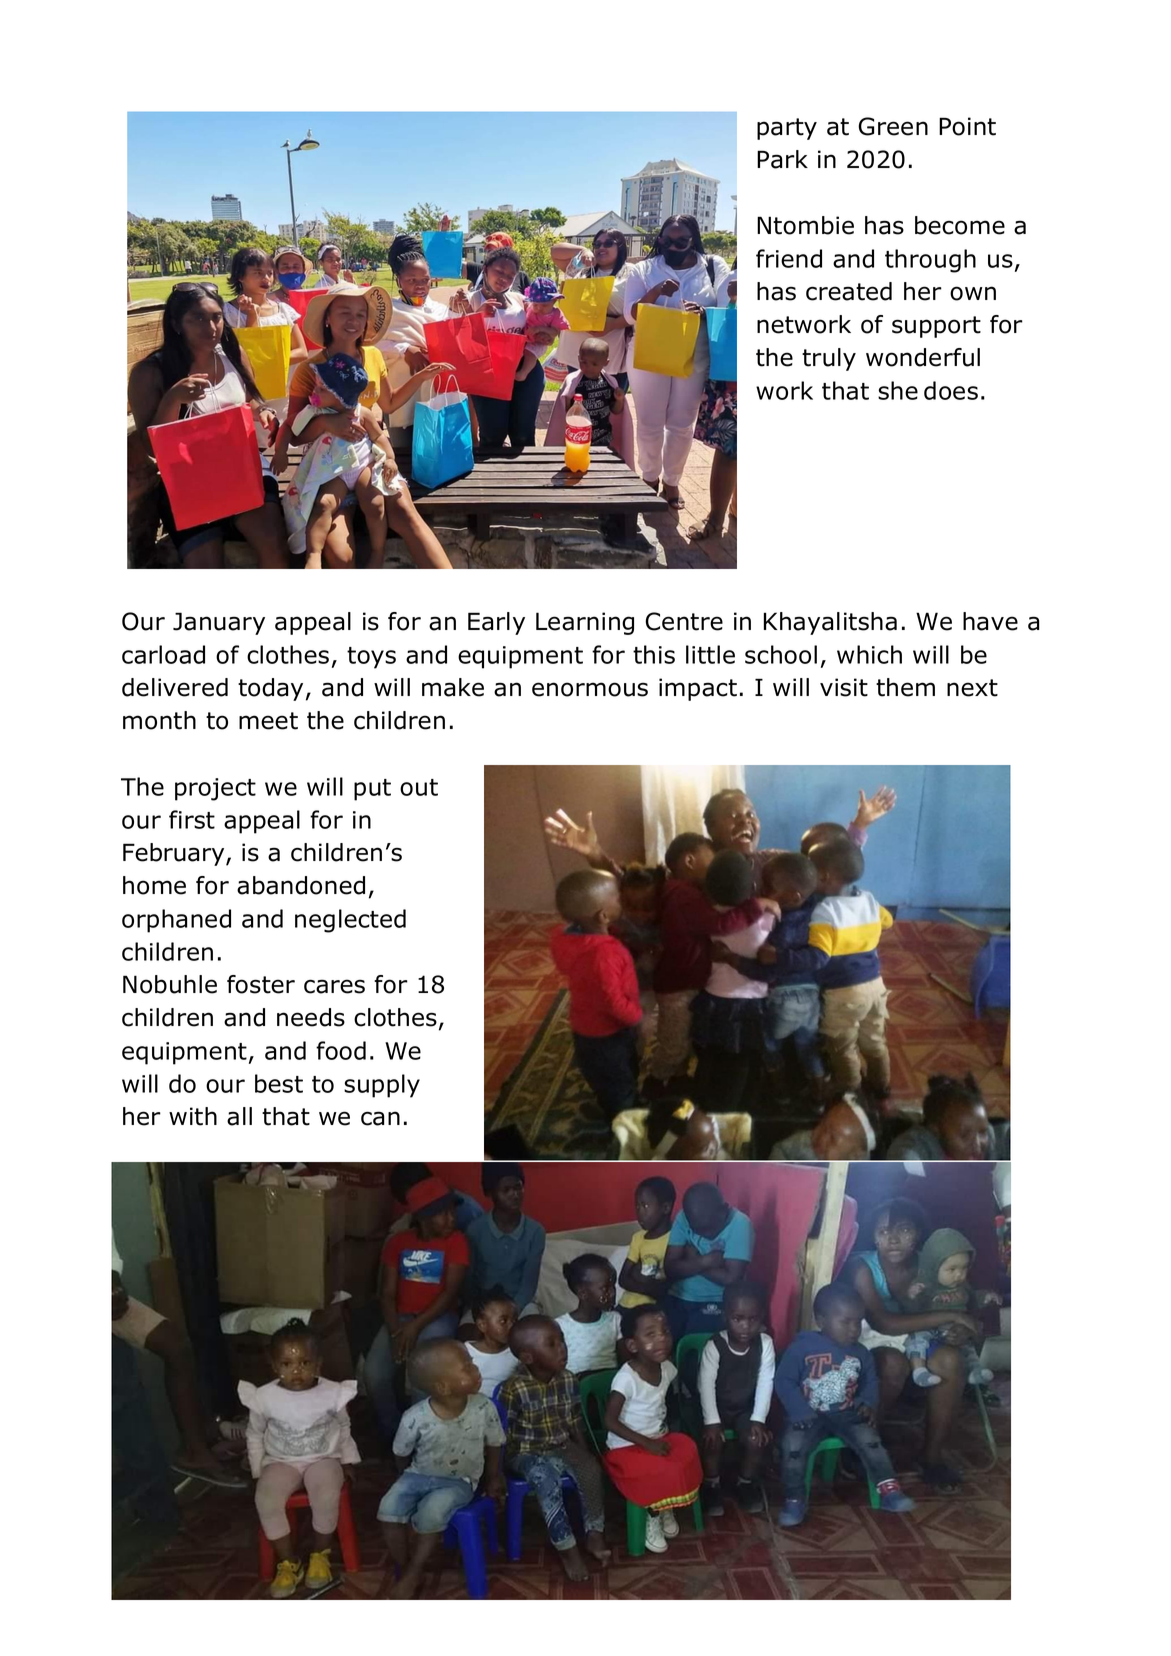  What do you see at coordinates (829, 359) in the screenshot?
I see `truly` at bounding box center [829, 359].
